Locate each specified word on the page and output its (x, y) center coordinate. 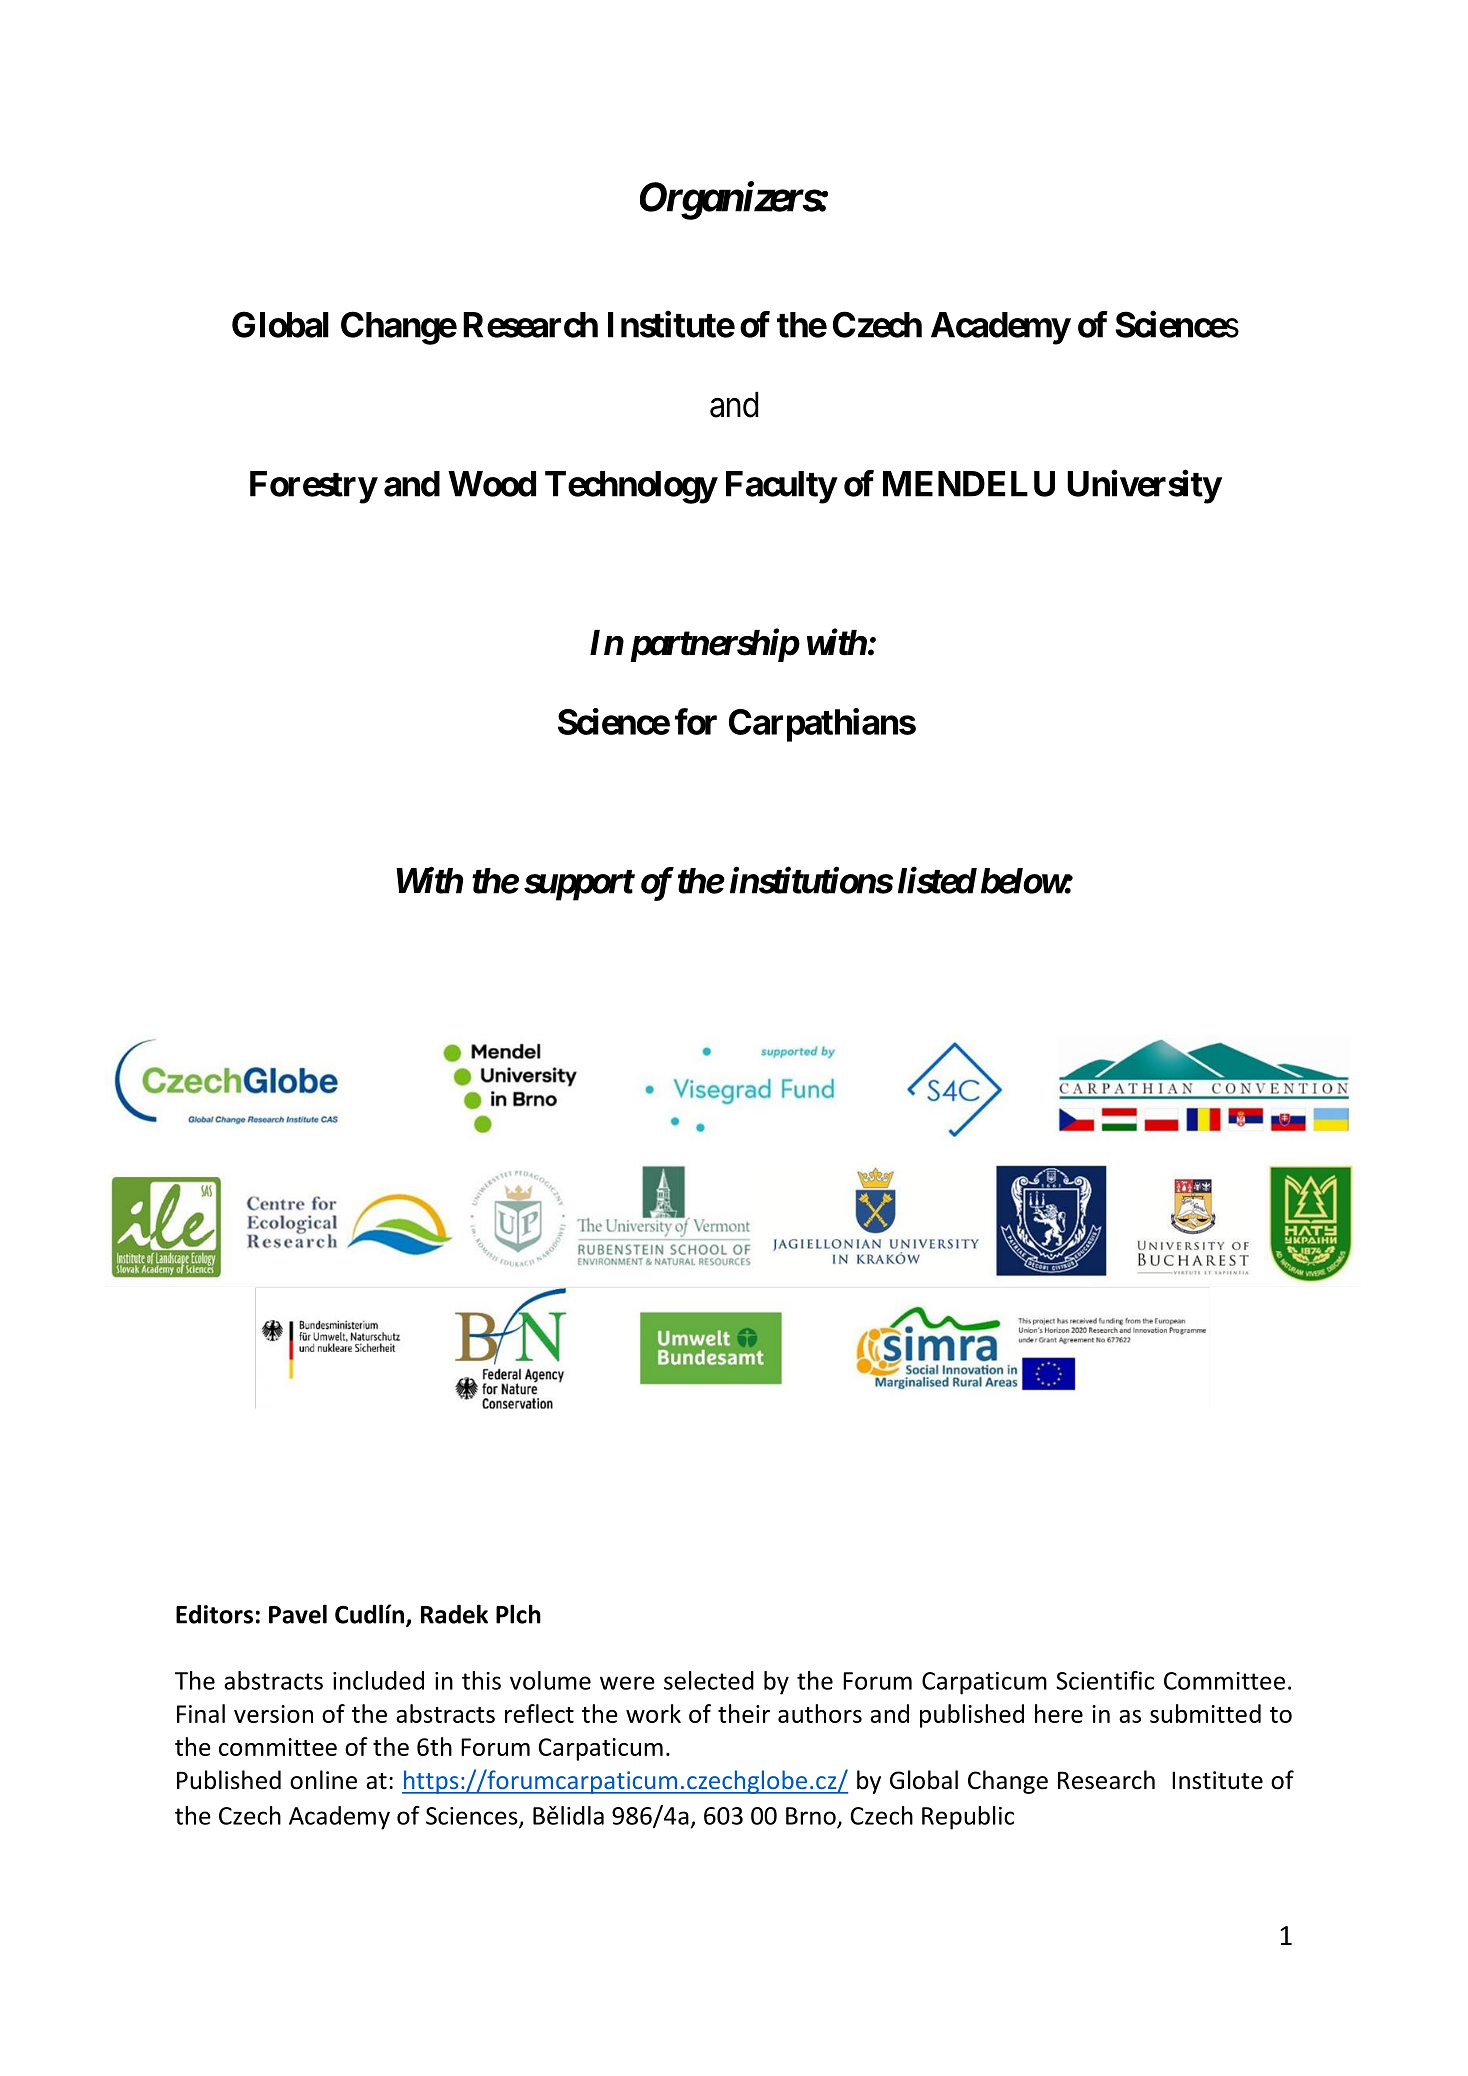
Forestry (313, 487)
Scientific (1105, 1680)
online (323, 1780)
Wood (492, 484)
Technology (631, 487)
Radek (454, 1614)
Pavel (298, 1614)
